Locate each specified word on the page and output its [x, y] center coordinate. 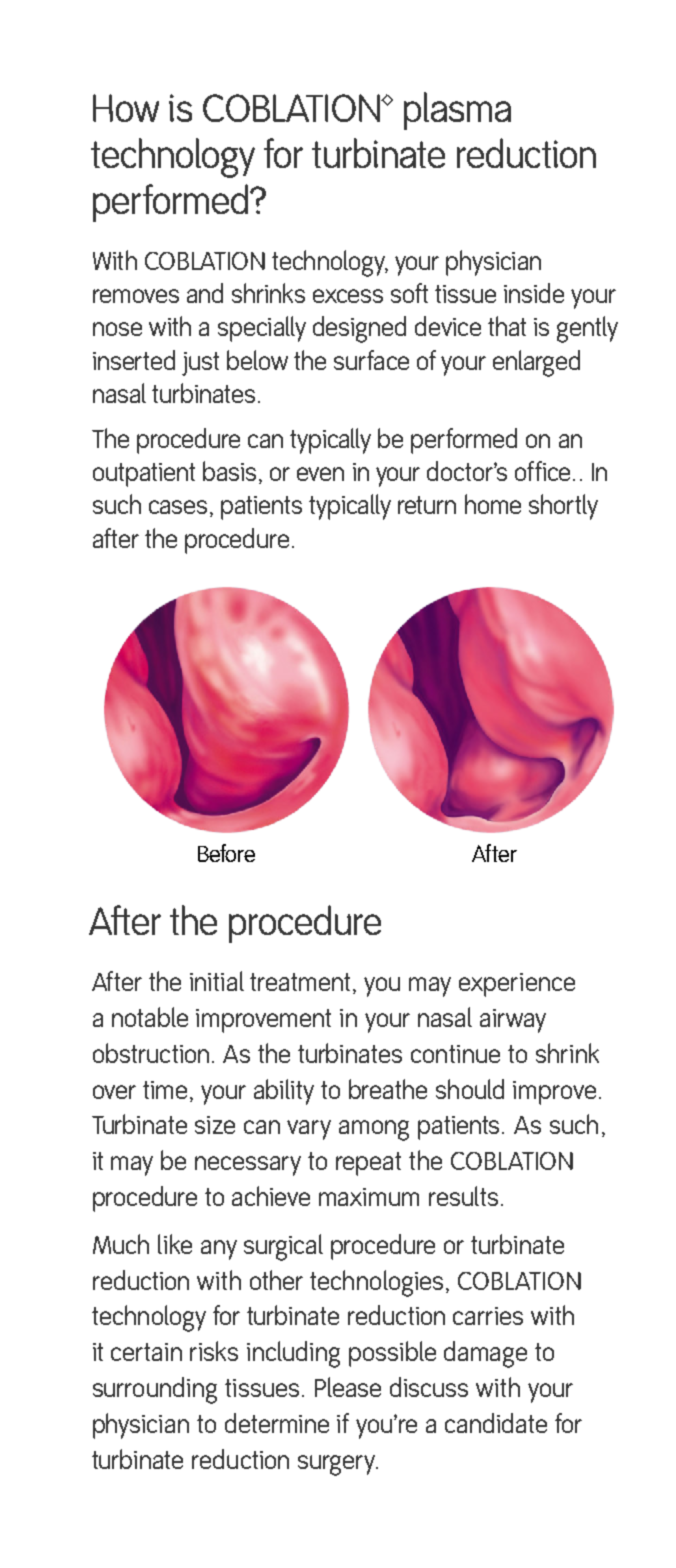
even [320, 474]
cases [178, 507]
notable [150, 1017]
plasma [457, 111]
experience [517, 985]
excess [348, 296]
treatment [300, 982]
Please [348, 1387]
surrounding [155, 1390]
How [126, 108]
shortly [563, 507]
